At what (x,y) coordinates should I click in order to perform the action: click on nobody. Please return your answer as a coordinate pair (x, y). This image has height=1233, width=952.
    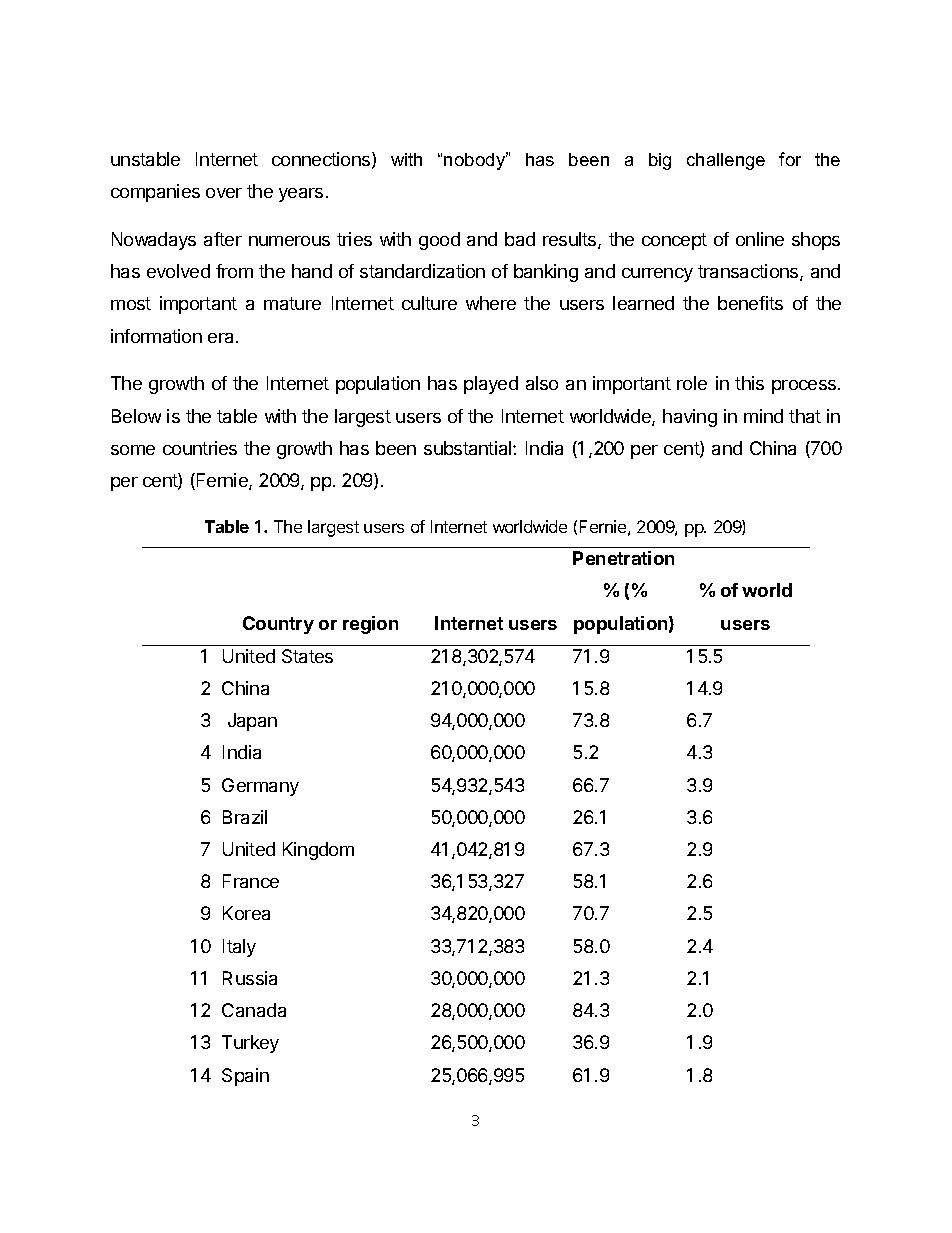
    Looking at the image, I should click on (476, 161).
